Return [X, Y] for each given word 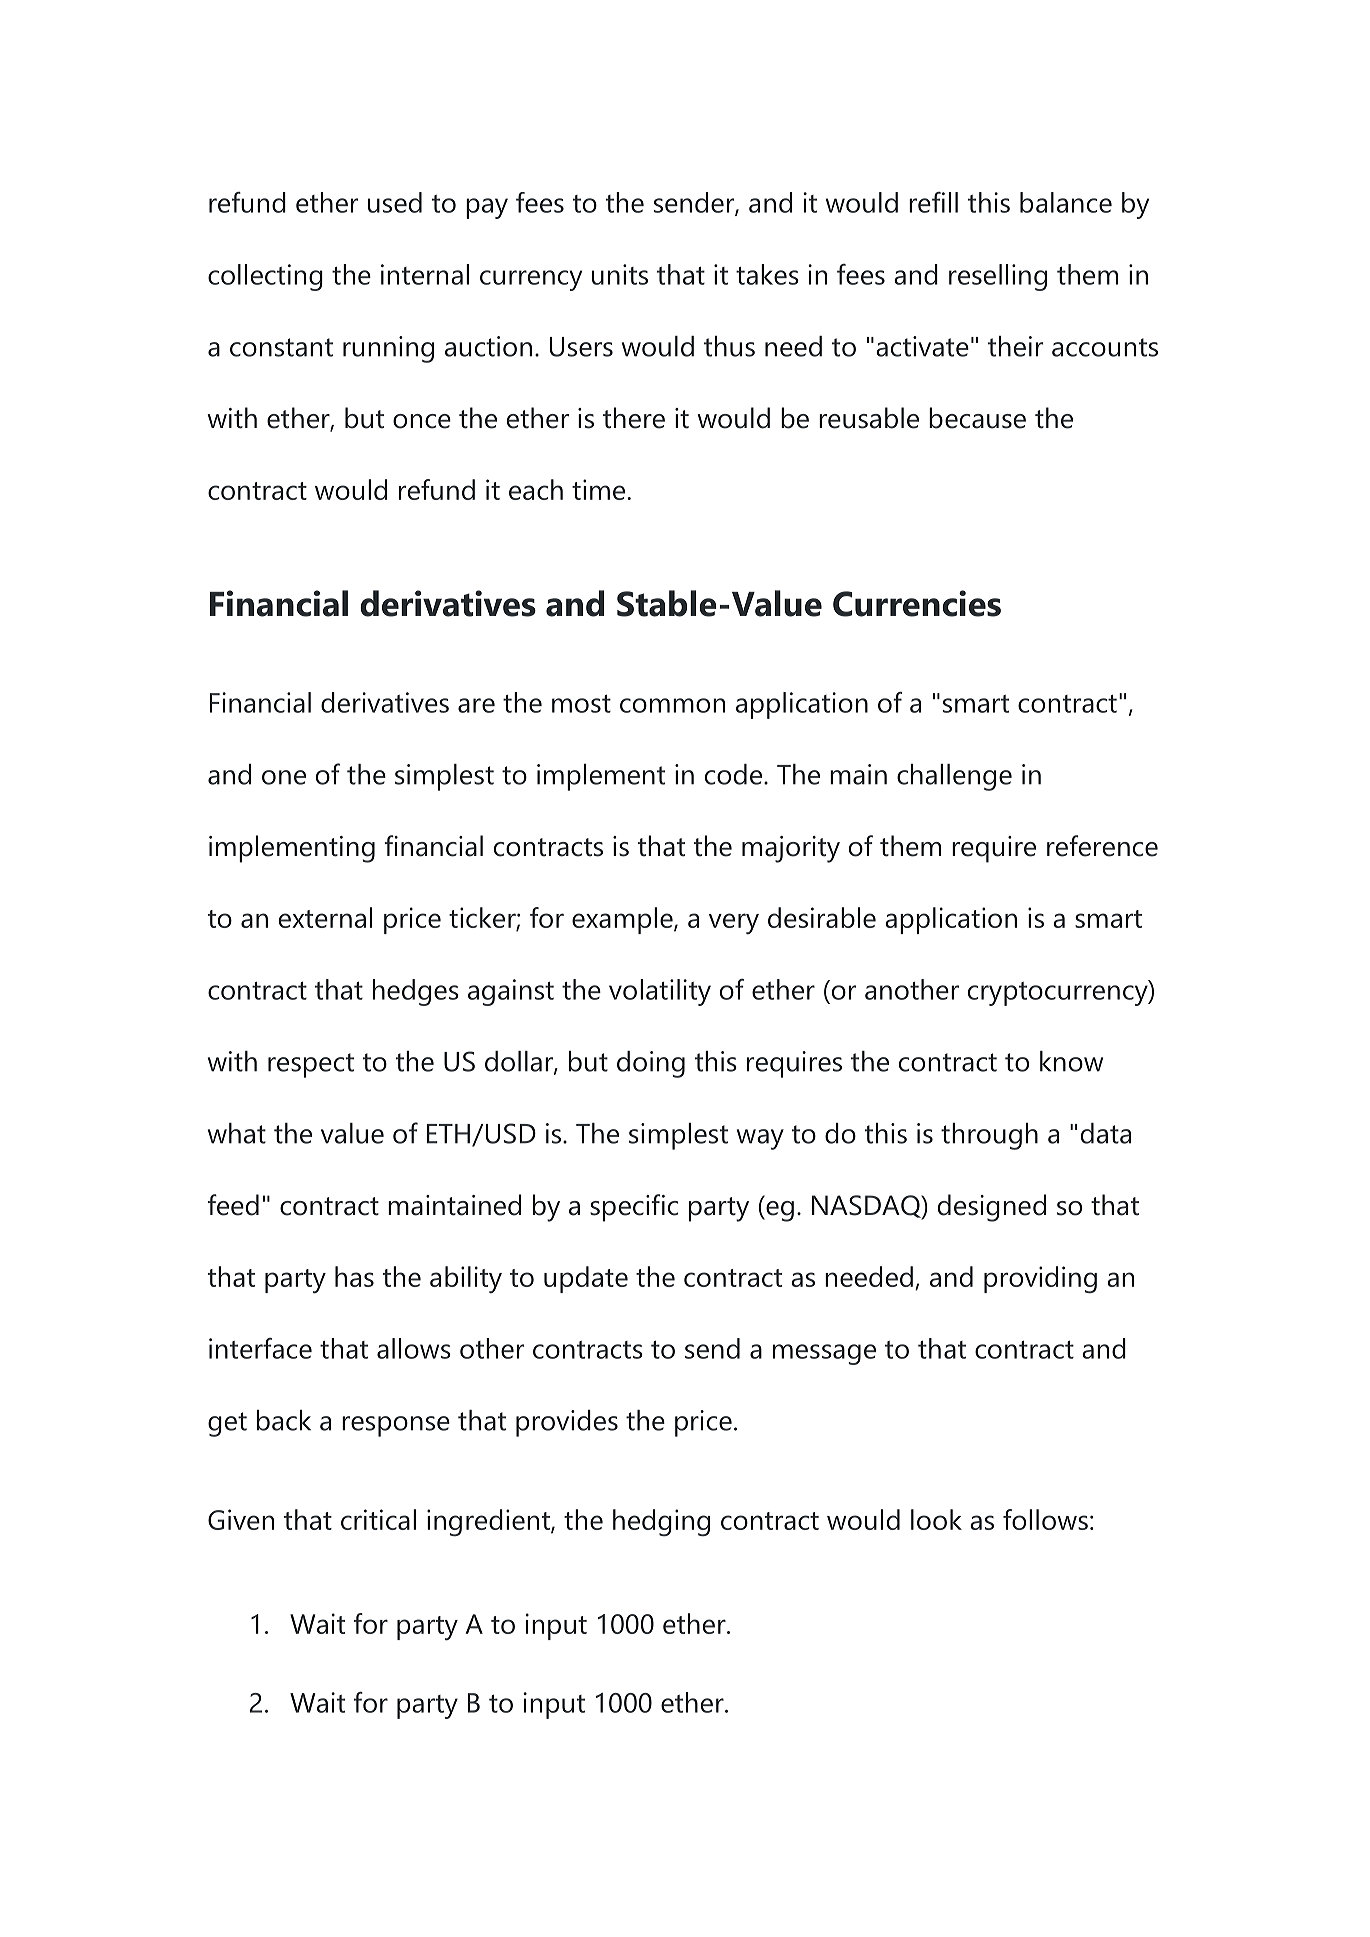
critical [378, 1519]
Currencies [917, 603]
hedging [661, 1522]
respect [311, 1065]
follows [1045, 1519]
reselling [998, 277]
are [476, 705]
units [620, 274]
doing [651, 1064]
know [1071, 1061]
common [672, 705]
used [395, 202]
